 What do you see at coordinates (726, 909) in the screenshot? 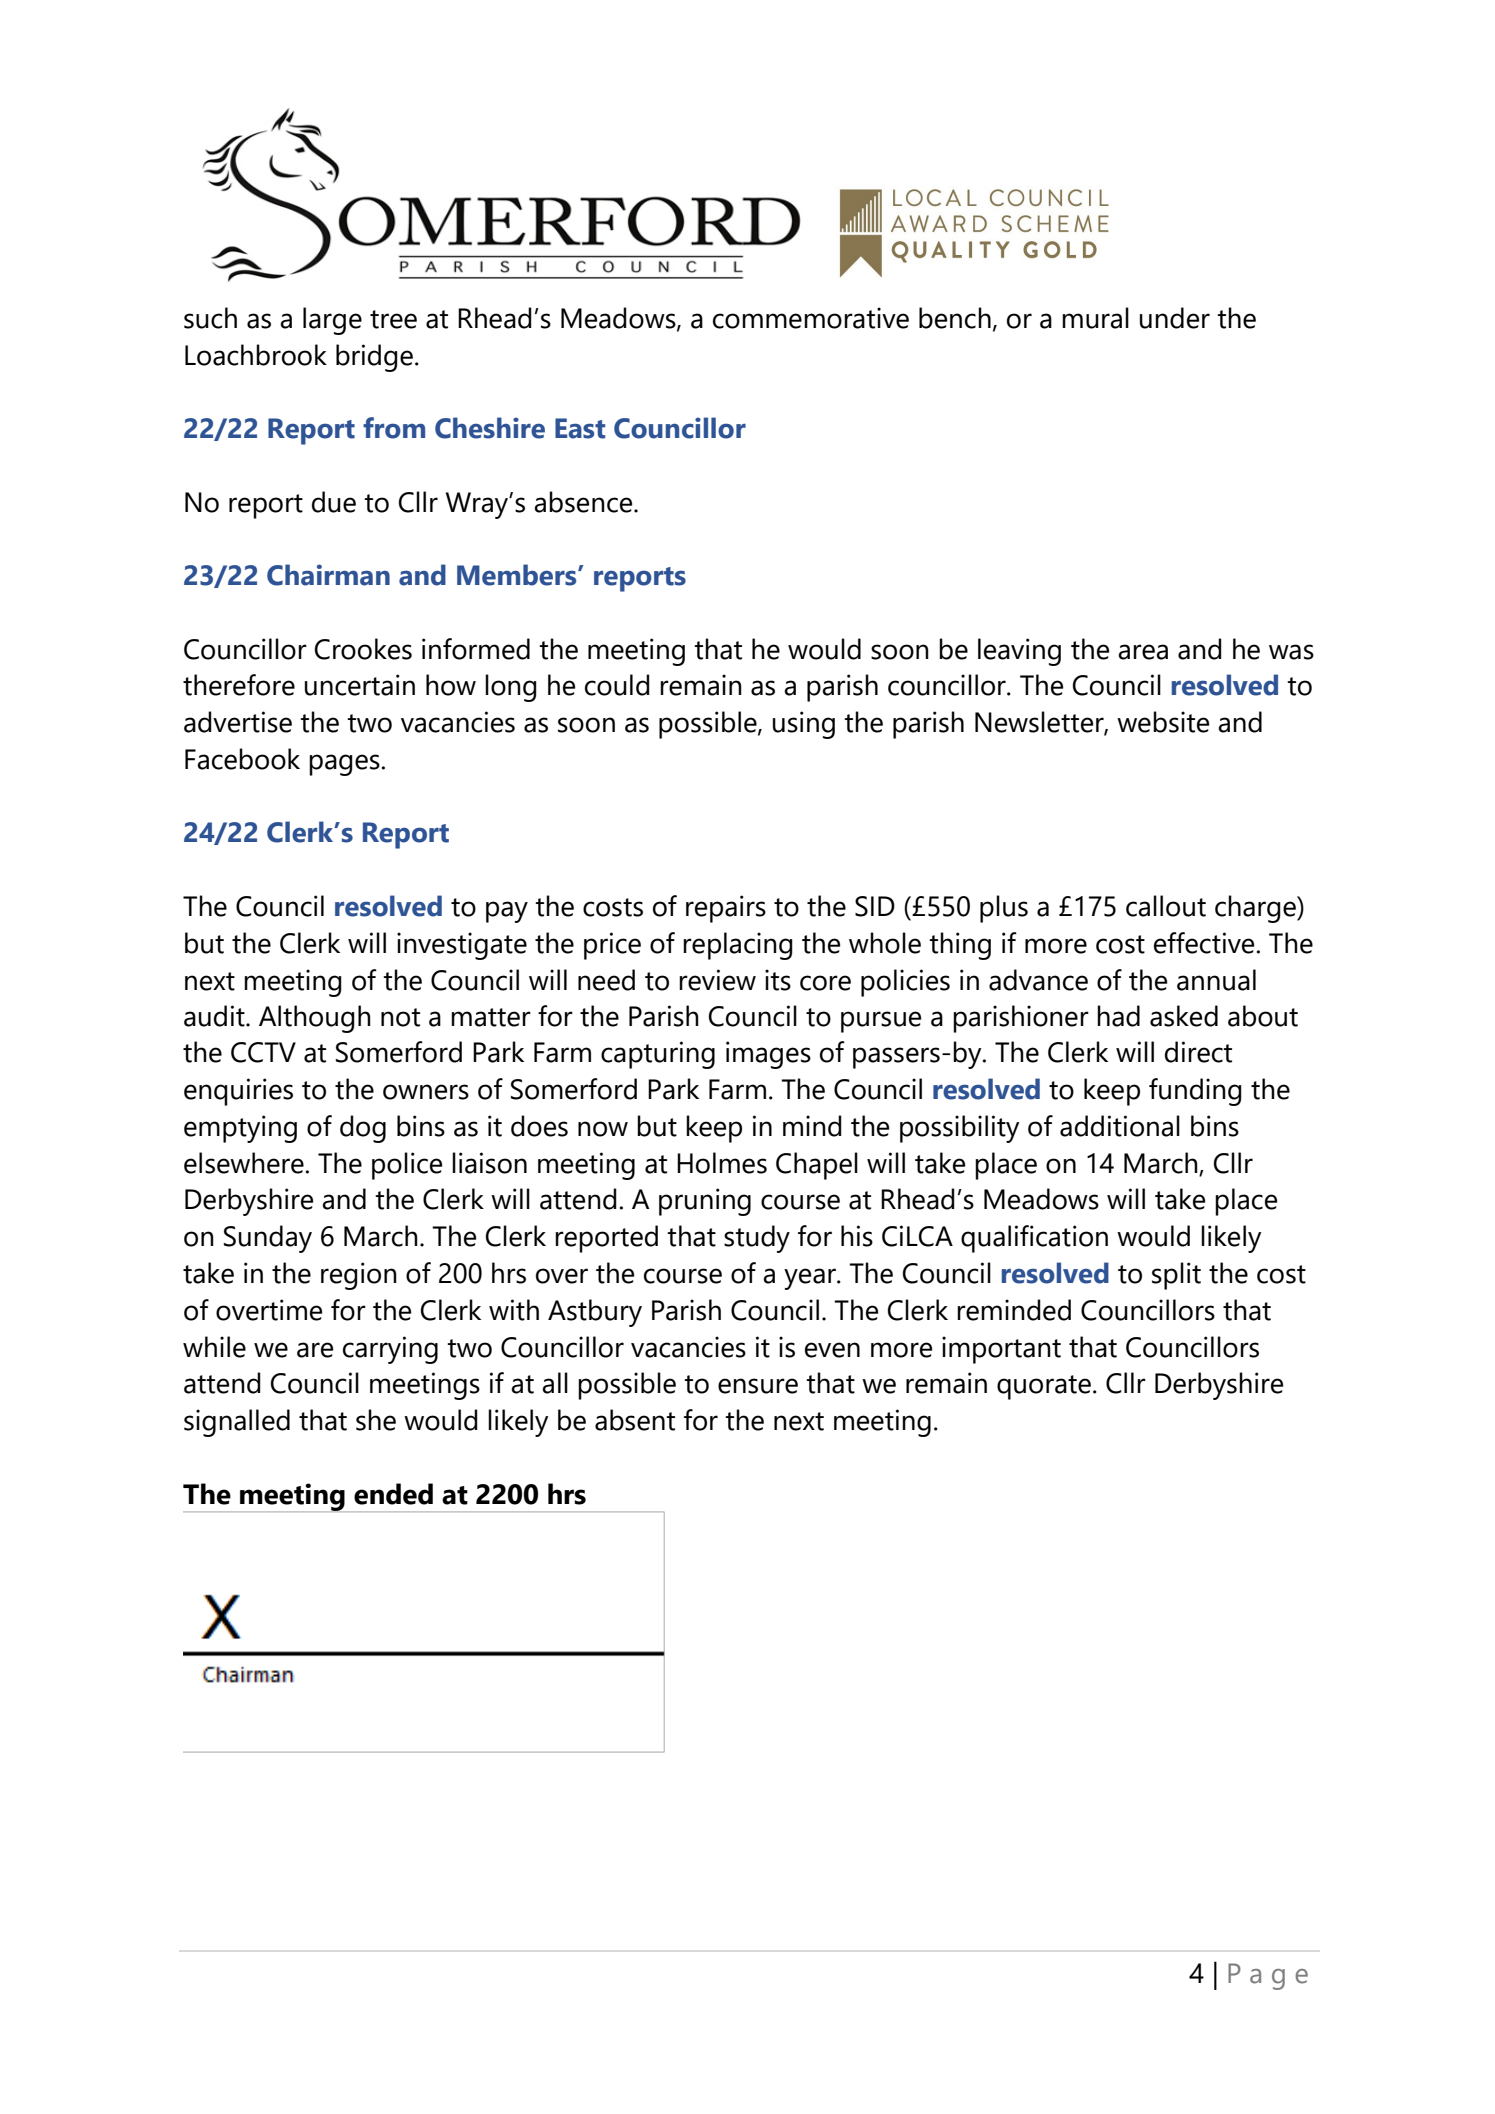
I see `repairs` at bounding box center [726, 909].
